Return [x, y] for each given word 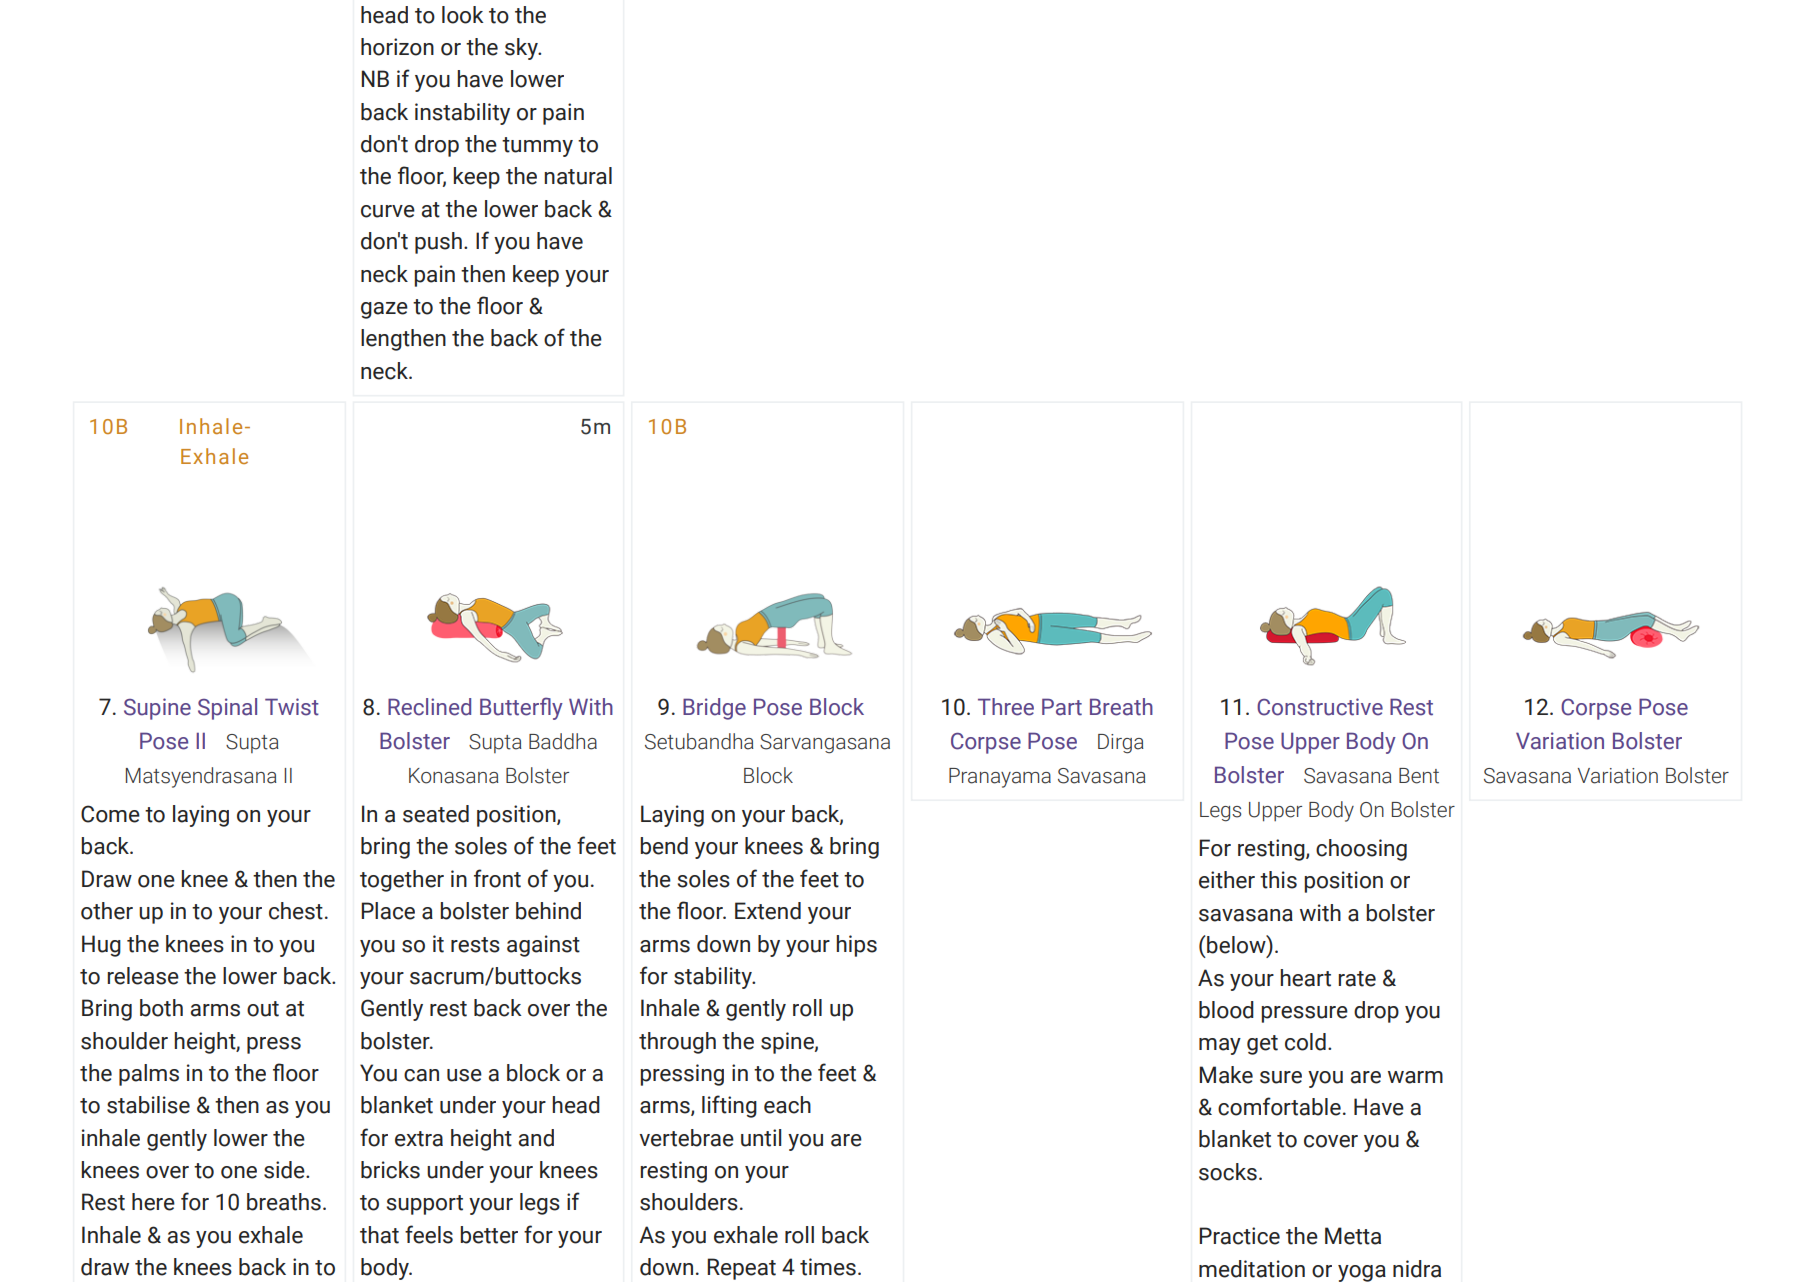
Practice [1239, 1236]
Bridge [714, 709]
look [463, 15]
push [438, 243]
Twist [292, 707]
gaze [384, 310]
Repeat [741, 1269]
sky [522, 49]
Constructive [1320, 707]
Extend [768, 911]
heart [1305, 978]
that [379, 1235]
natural [578, 176]
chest [296, 911]
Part [1062, 707]
